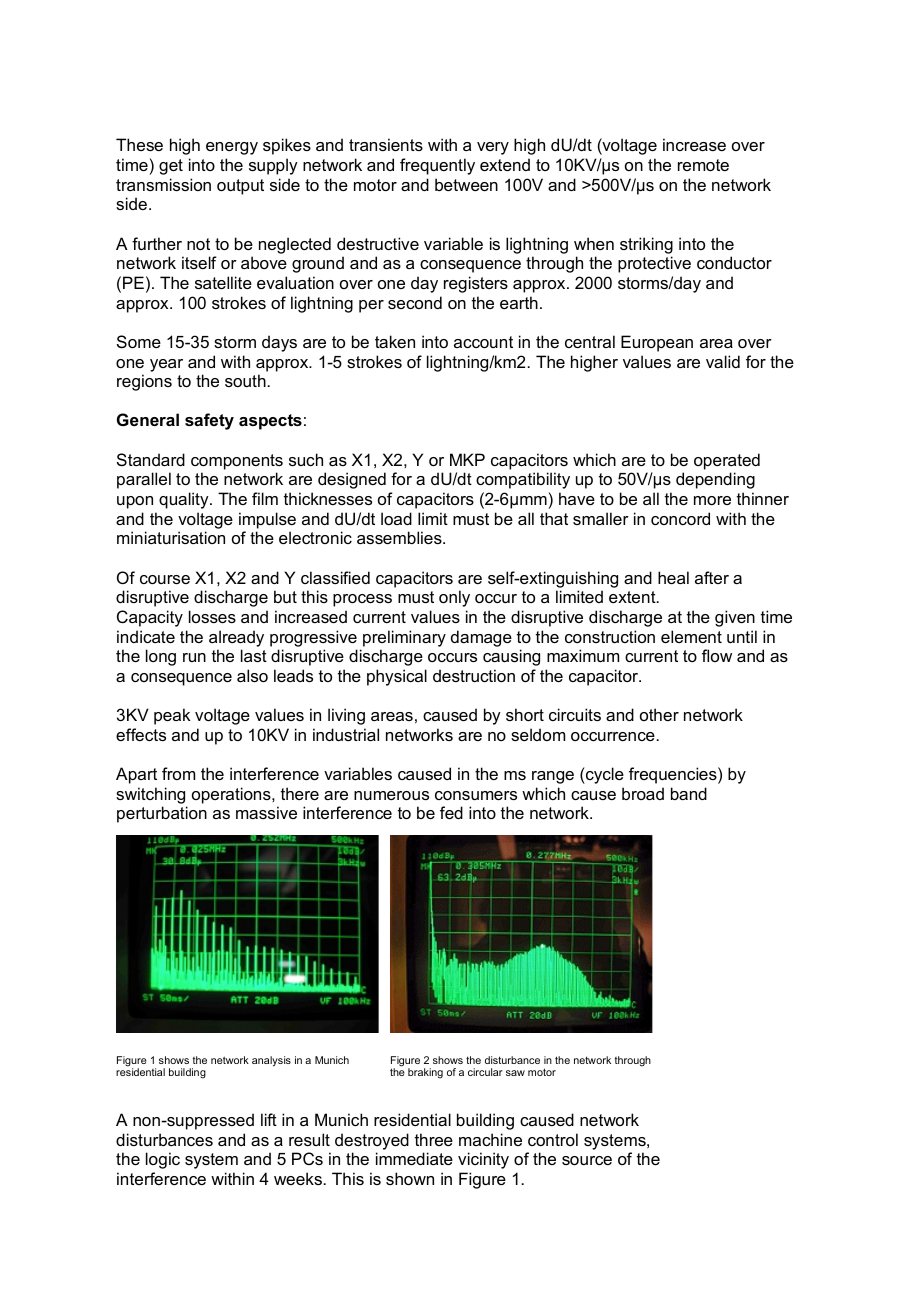 Image resolution: width=924 pixels, height=1308 pixels. Describe the element at coordinates (240, 187) in the document. I see `output` at that location.
